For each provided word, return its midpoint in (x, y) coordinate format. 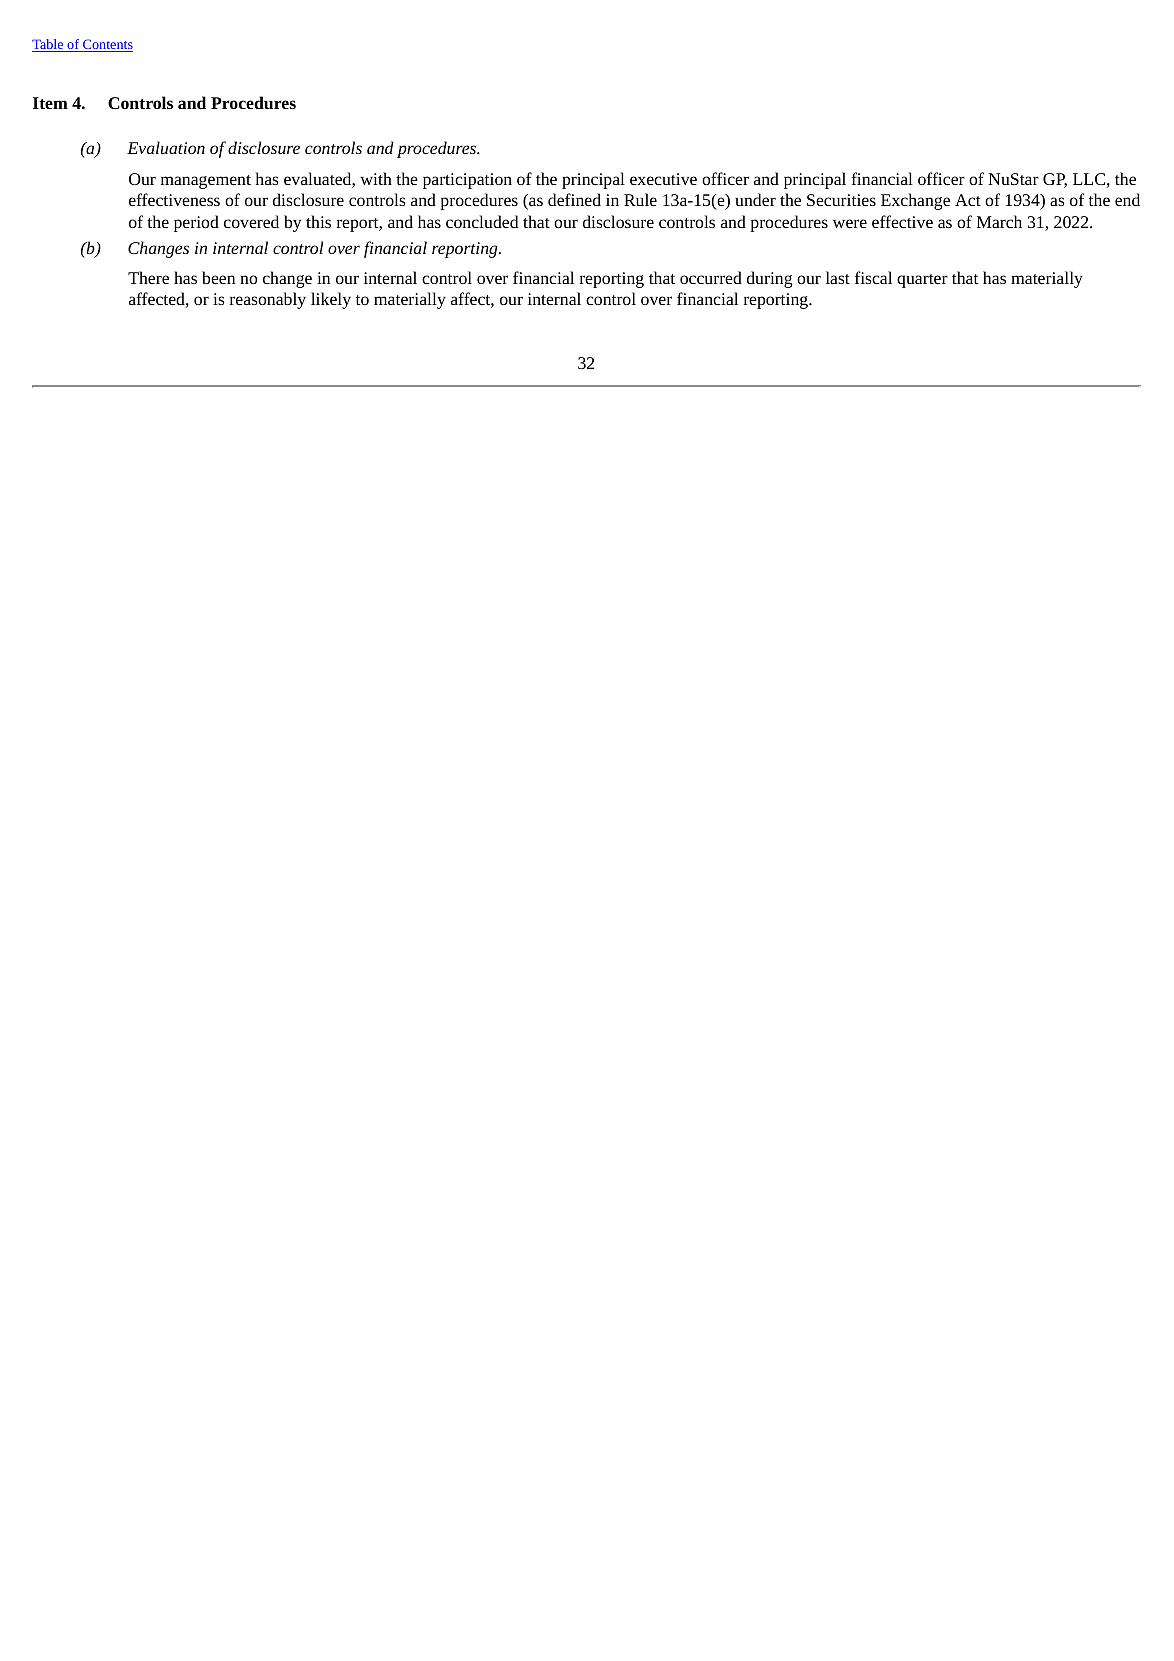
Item (50, 103)
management (206, 182)
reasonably (268, 300)
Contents (107, 45)
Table (49, 45)
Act (968, 200)
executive (663, 179)
